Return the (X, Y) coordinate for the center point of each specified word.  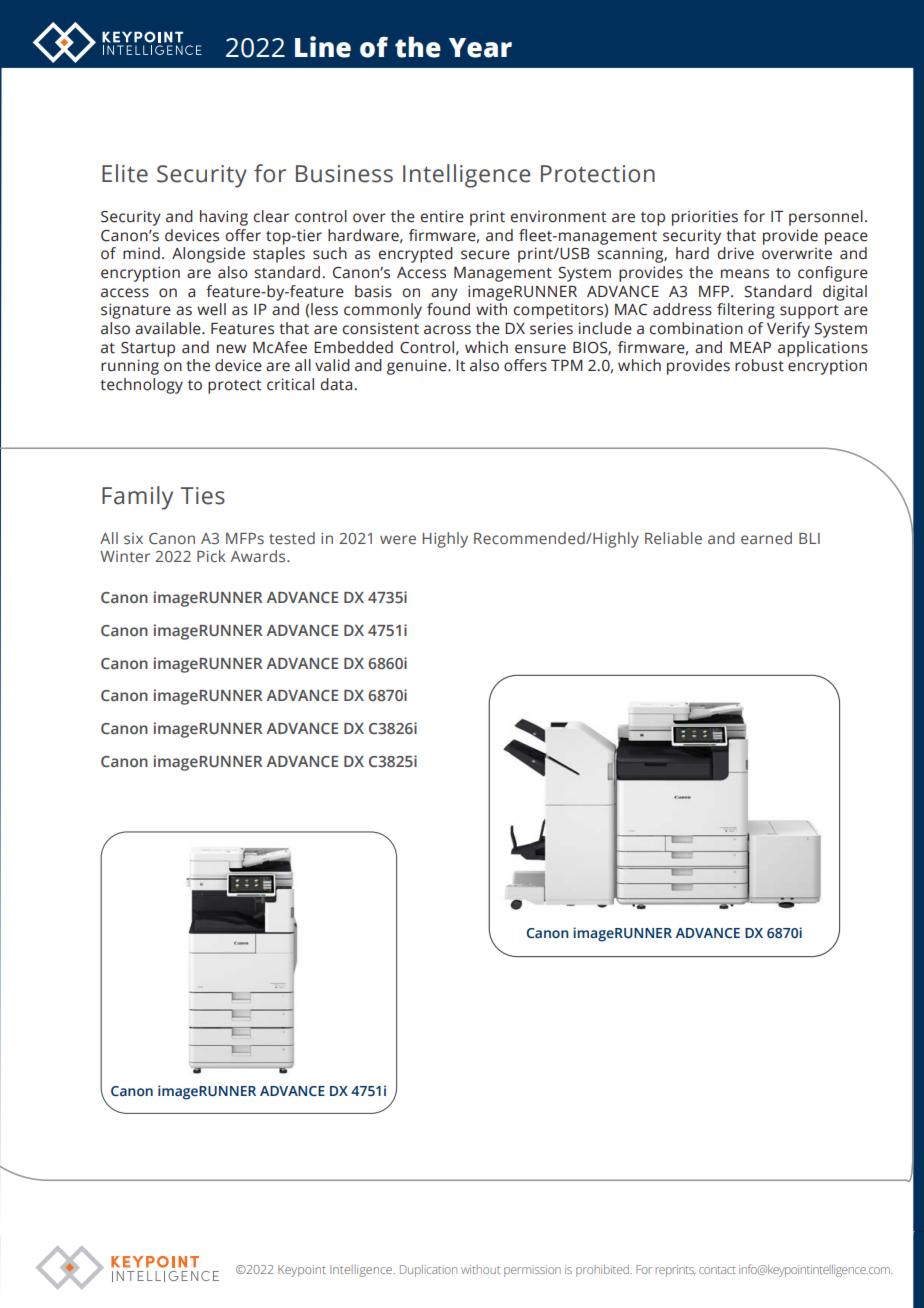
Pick (211, 556)
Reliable (673, 538)
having (224, 218)
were (398, 539)
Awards (259, 556)
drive (736, 253)
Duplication (428, 1271)
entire (442, 216)
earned (766, 538)
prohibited (604, 1271)
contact (717, 1270)
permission (532, 1271)
